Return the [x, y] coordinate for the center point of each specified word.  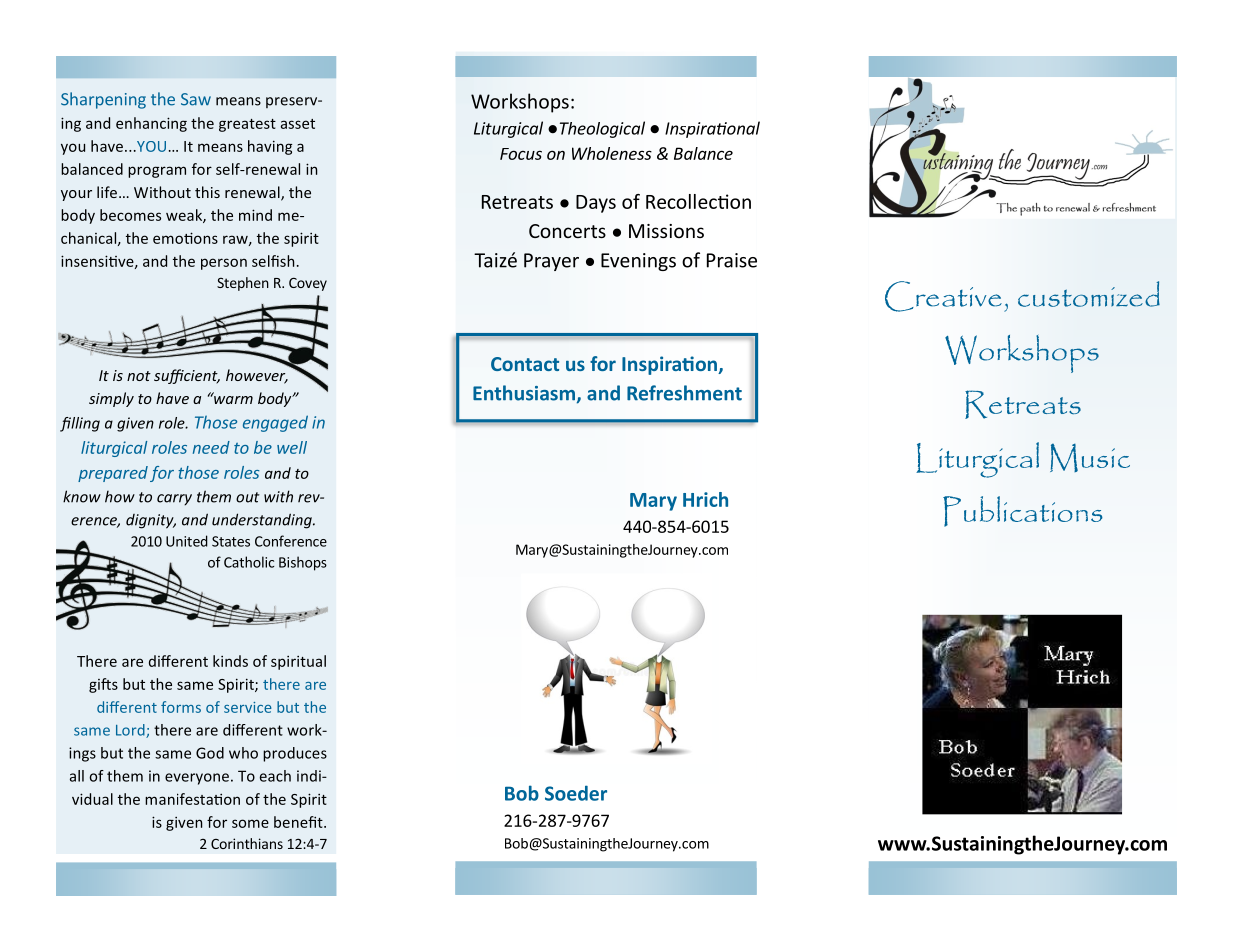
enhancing [151, 124]
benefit [299, 822]
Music [1090, 457]
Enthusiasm [525, 394]
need [211, 447]
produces [295, 754]
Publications [1023, 511]
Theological [602, 129]
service [248, 707]
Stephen [243, 284]
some [250, 823]
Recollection [698, 201]
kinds [230, 661]
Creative [943, 296]
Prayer [551, 262]
